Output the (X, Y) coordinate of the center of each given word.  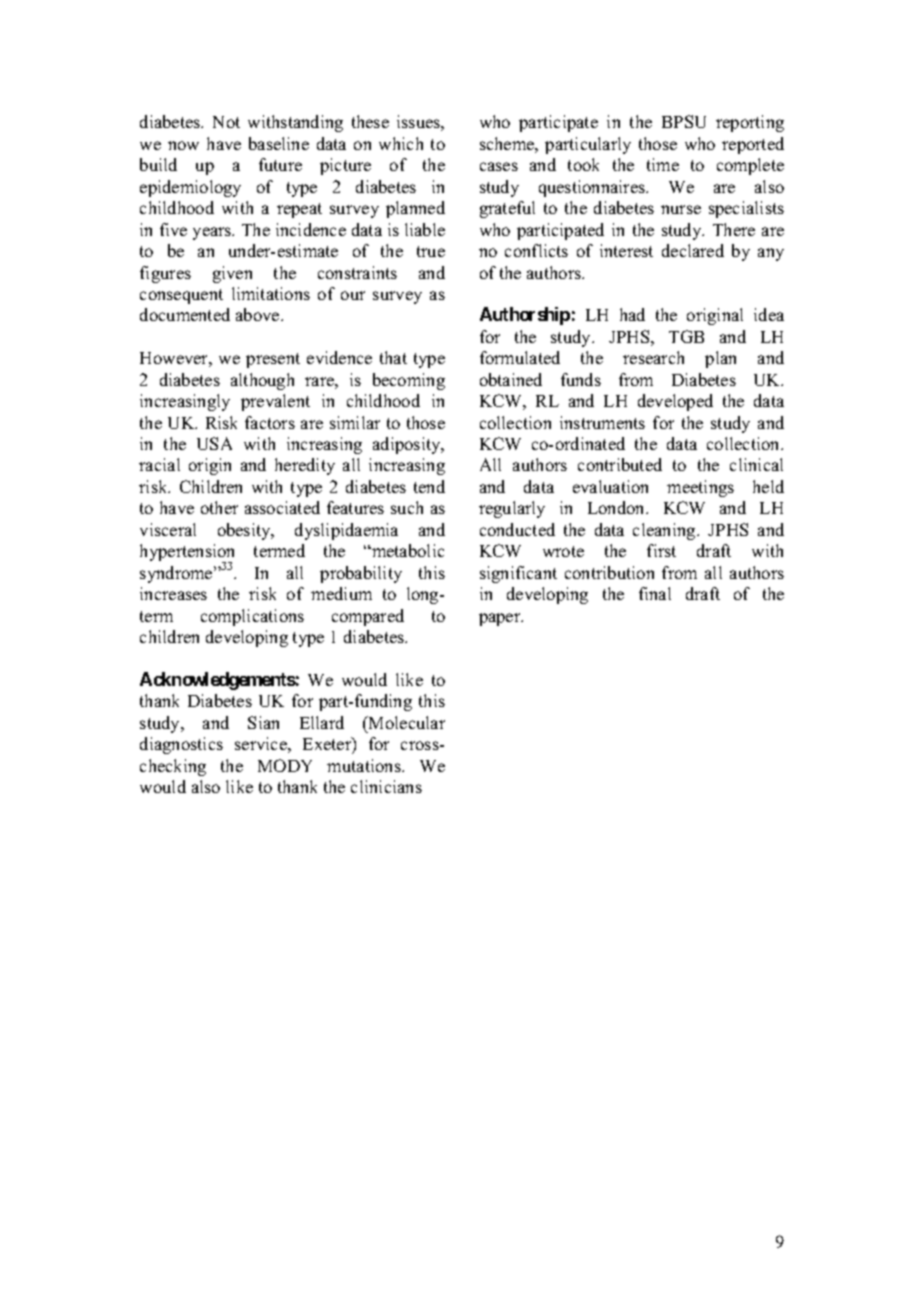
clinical (756, 464)
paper (501, 619)
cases (499, 166)
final (655, 593)
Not (226, 122)
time (663, 164)
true (431, 251)
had (632, 314)
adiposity (408, 445)
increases (173, 593)
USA (214, 443)
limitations (271, 293)
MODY (285, 765)
